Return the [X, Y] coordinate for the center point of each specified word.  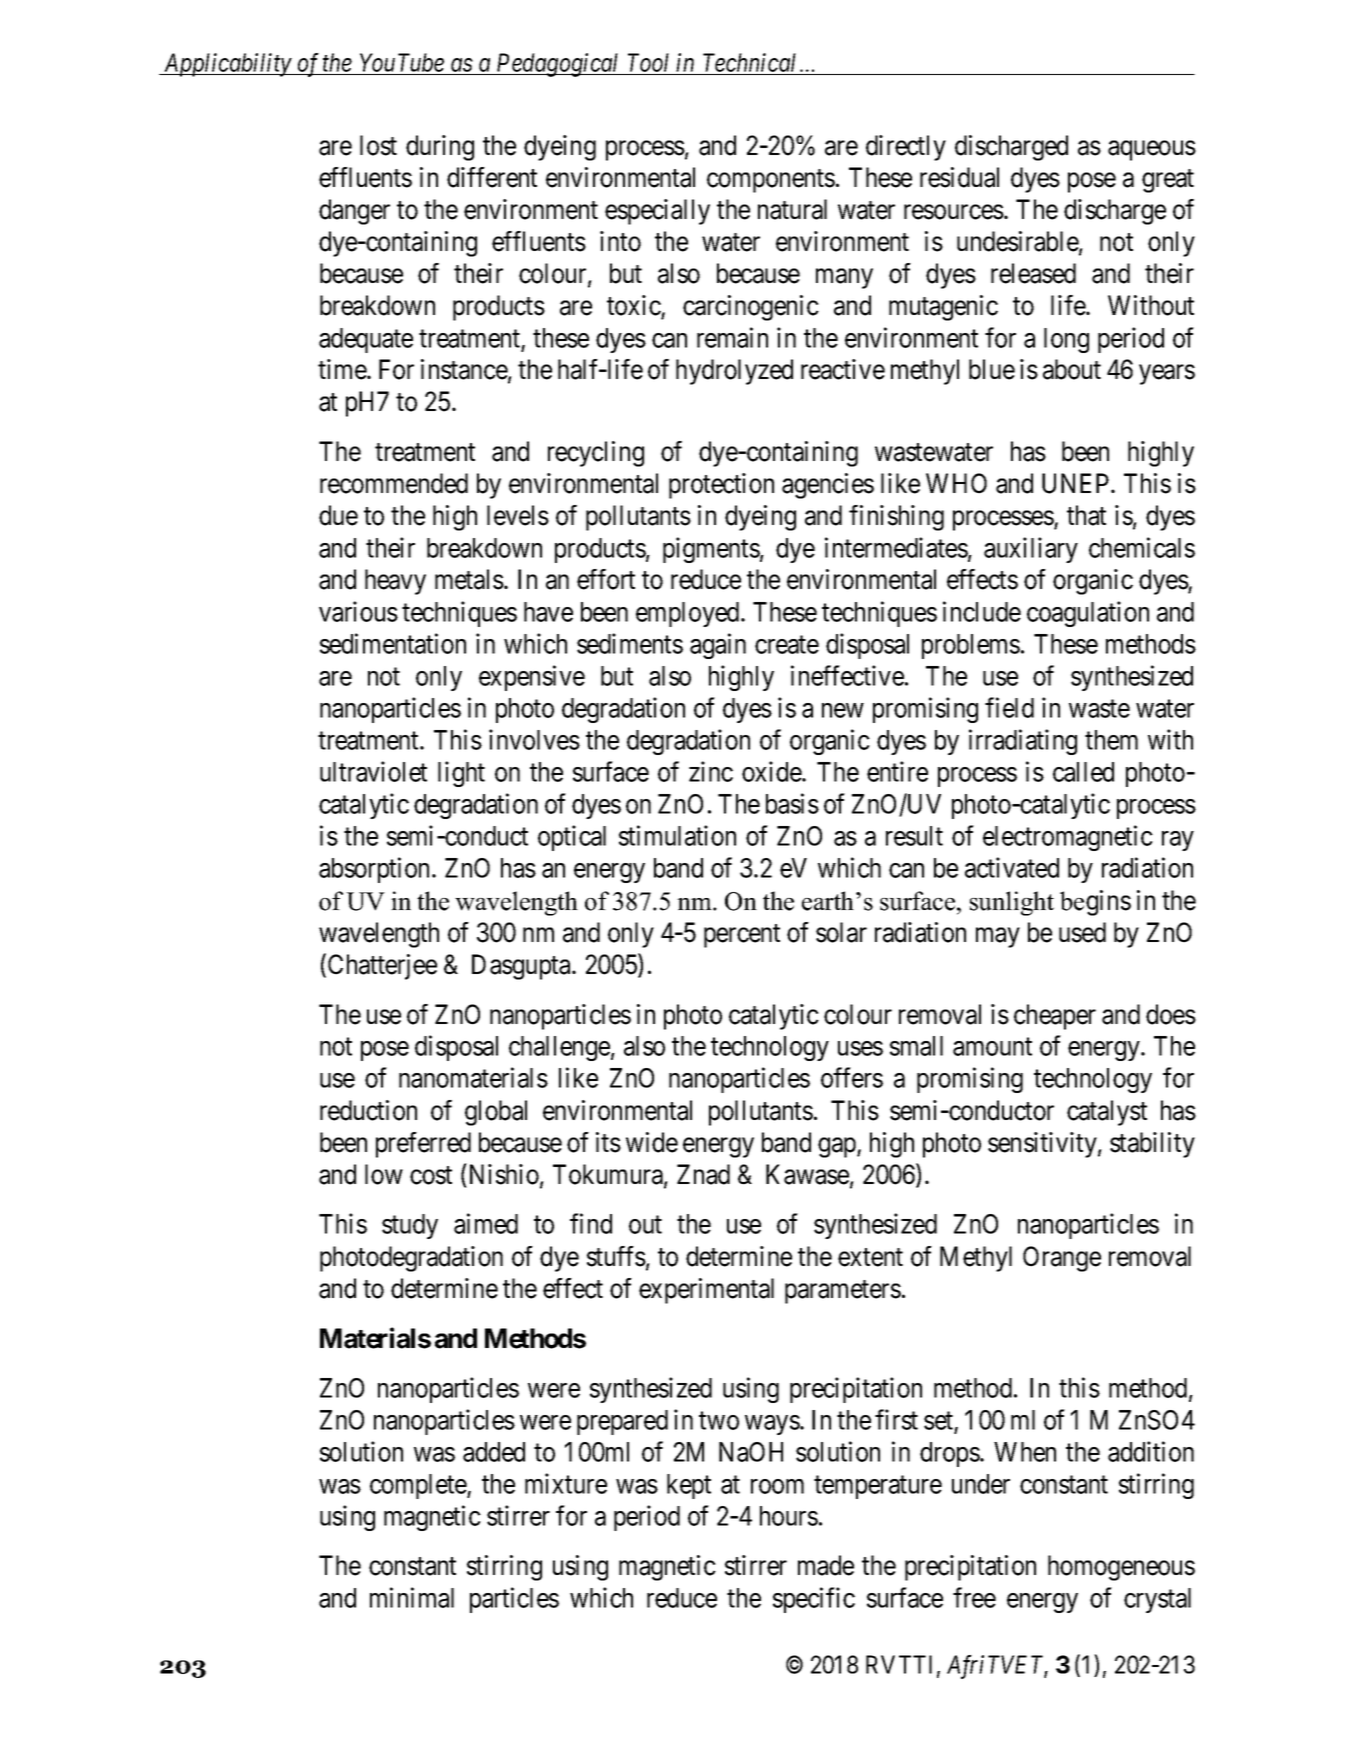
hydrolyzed [734, 372]
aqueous [1152, 150]
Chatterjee [382, 967]
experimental [706, 1291]
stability [1152, 1145]
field [1009, 707]
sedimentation [393, 643]
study [410, 1226]
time [343, 369]
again [718, 646]
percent [742, 936]
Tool [649, 64]
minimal [412, 1597]
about [1072, 369]
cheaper [1055, 1017]
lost [378, 145]
